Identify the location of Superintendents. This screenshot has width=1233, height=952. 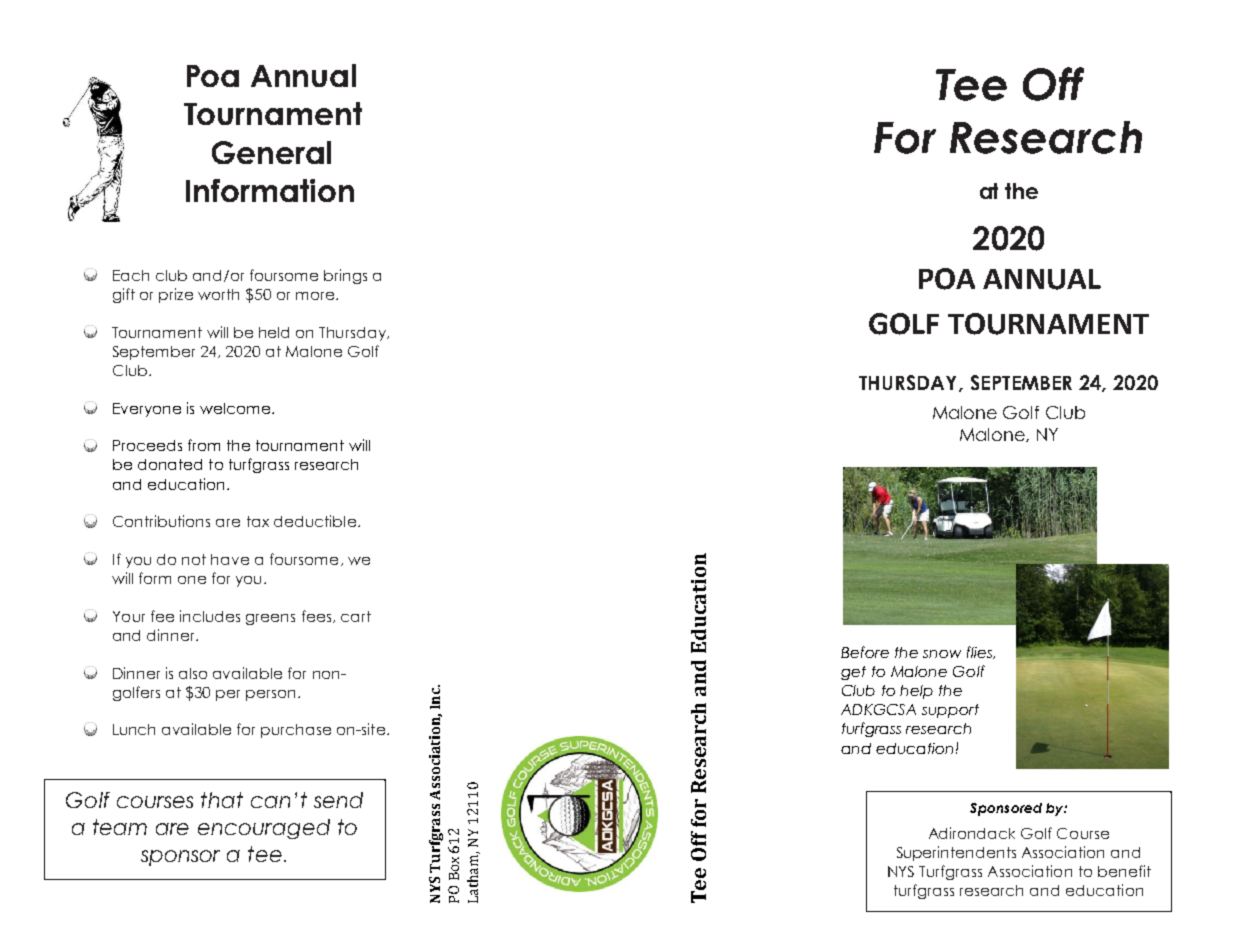
(956, 853).
